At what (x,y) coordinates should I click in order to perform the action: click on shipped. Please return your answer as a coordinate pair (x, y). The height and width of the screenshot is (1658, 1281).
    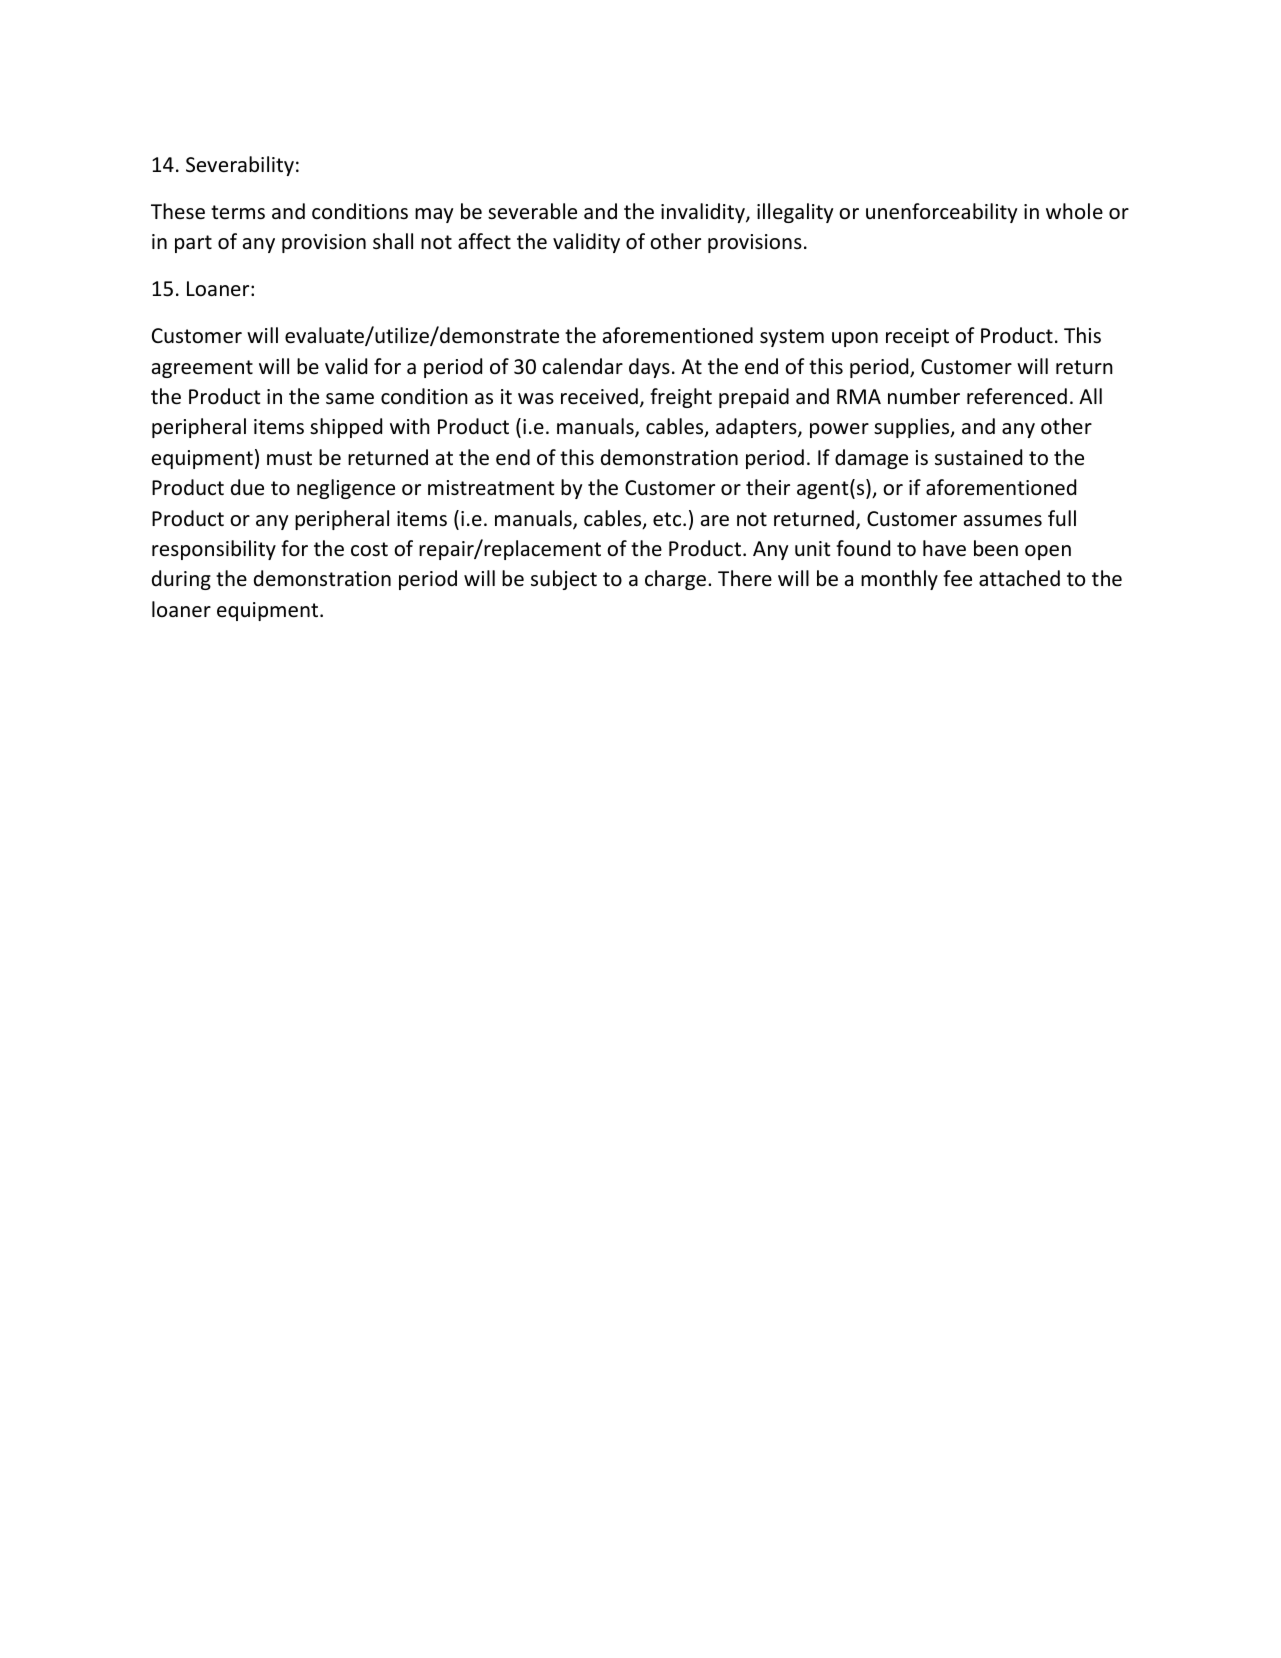
    Looking at the image, I should click on (346, 428).
